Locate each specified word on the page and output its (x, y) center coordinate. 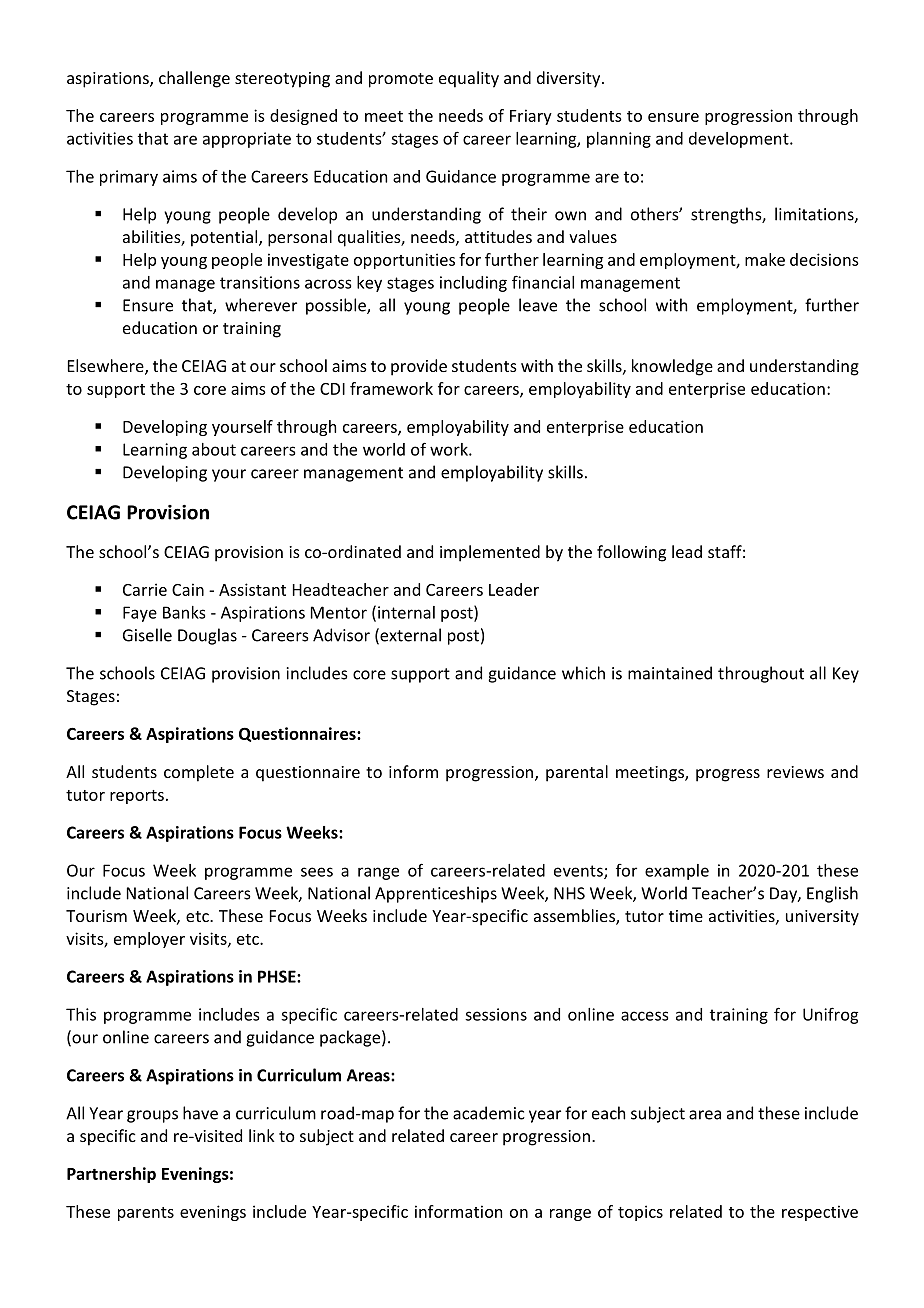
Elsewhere (107, 367)
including (473, 284)
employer (149, 940)
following (631, 553)
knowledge (672, 367)
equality (469, 79)
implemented (490, 553)
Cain (188, 589)
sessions (496, 1014)
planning (619, 140)
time (686, 916)
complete (199, 773)
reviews (795, 772)
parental (577, 773)
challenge (194, 79)
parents (146, 1214)
